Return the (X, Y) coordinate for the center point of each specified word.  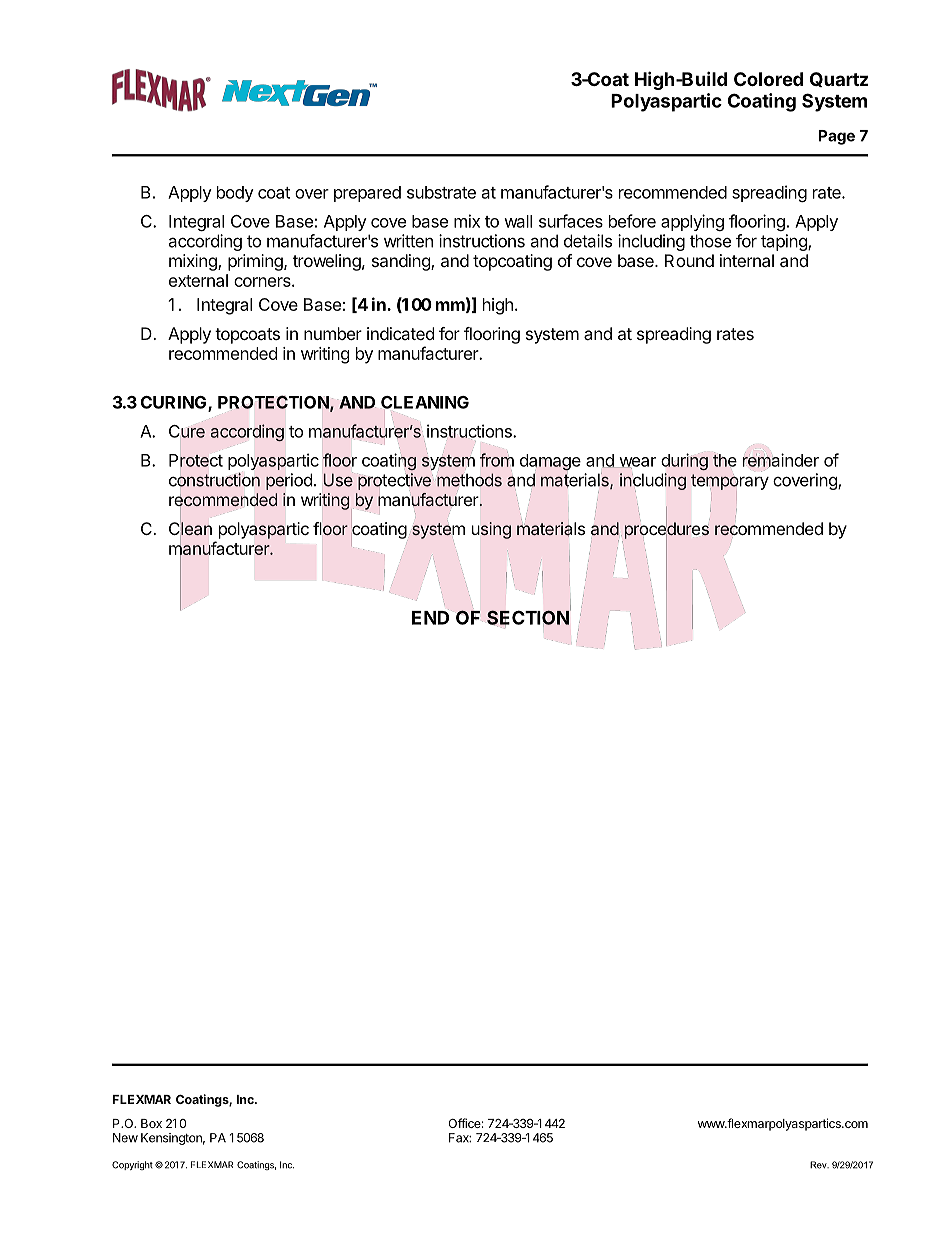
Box (151, 1123)
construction (214, 480)
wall (518, 221)
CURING (175, 403)
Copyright (132, 1165)
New (125, 1138)
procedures (667, 530)
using (491, 530)
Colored (768, 79)
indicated (400, 333)
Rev (819, 1165)
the (725, 459)
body (235, 194)
